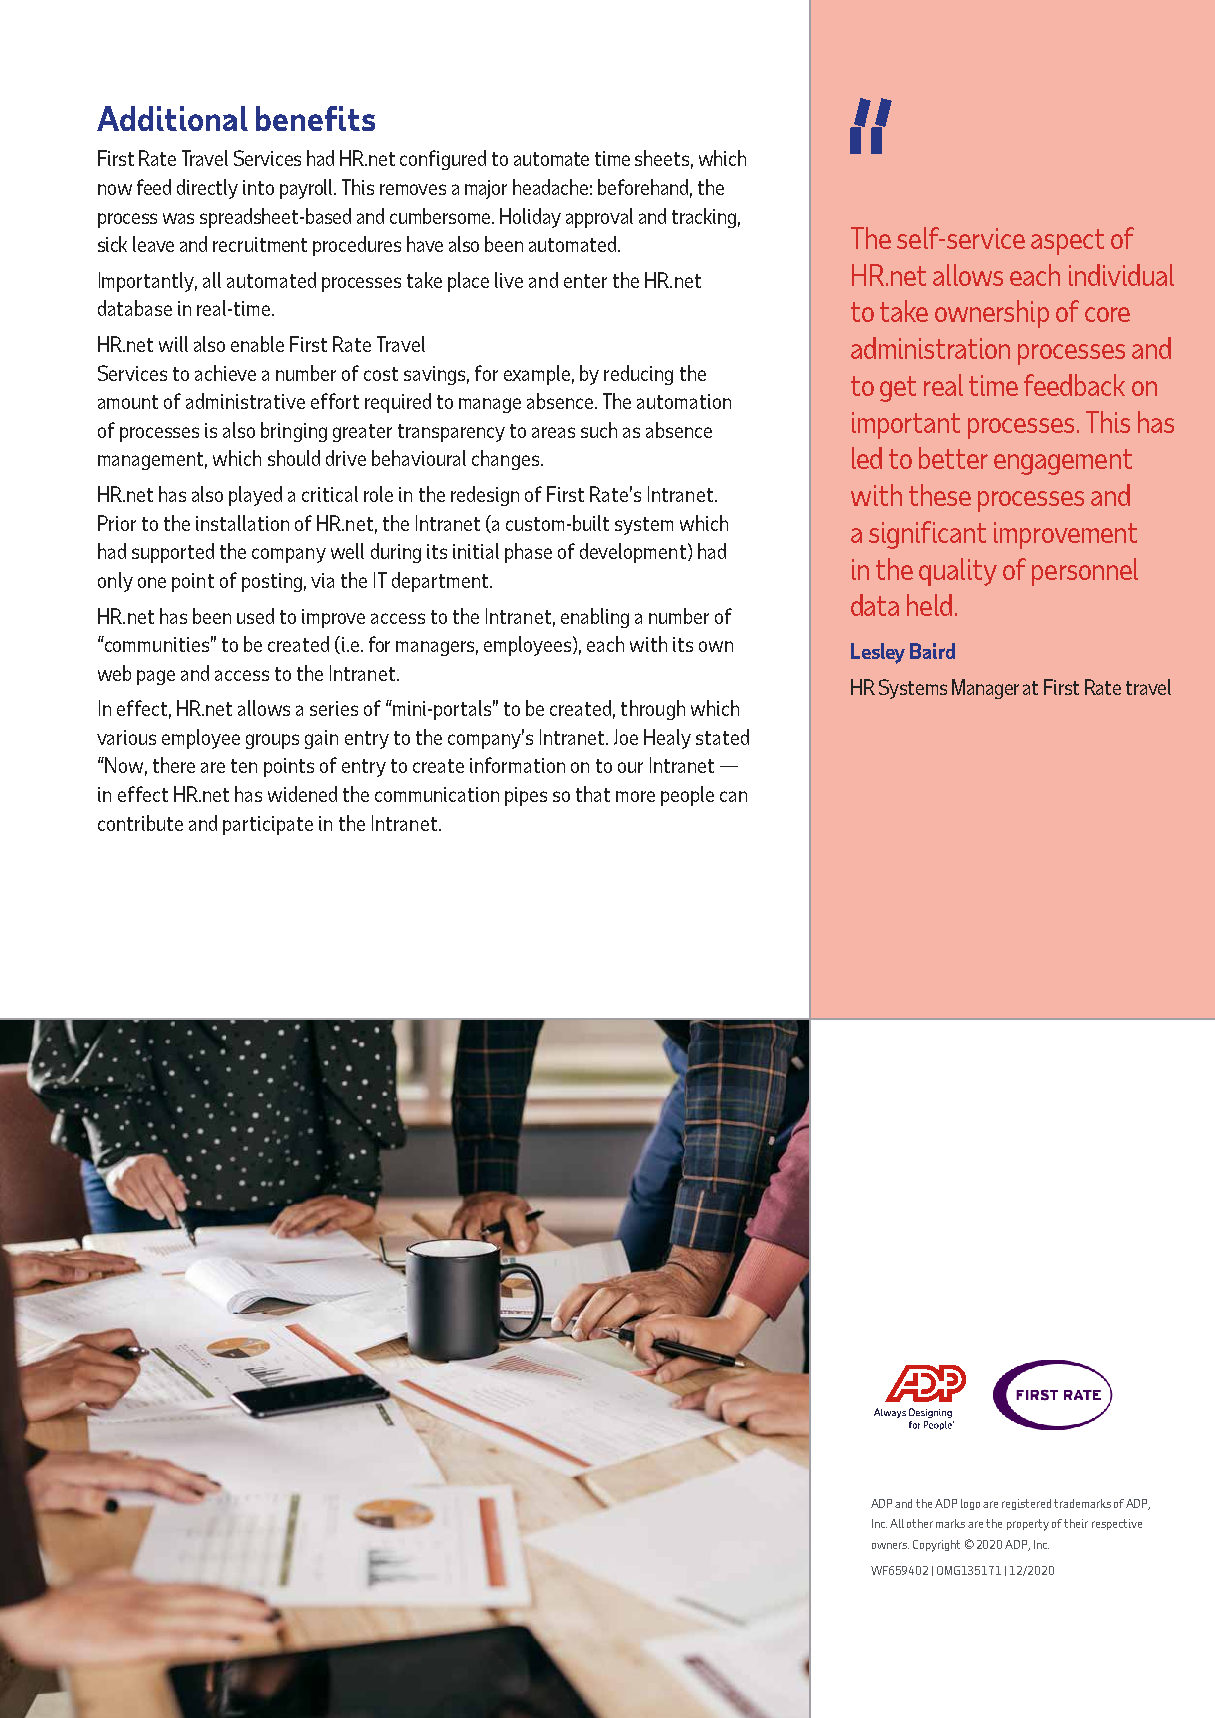 Image resolution: width=1215 pixels, height=1718 pixels. What do you see at coordinates (1067, 242) in the document?
I see `aspect` at bounding box center [1067, 242].
